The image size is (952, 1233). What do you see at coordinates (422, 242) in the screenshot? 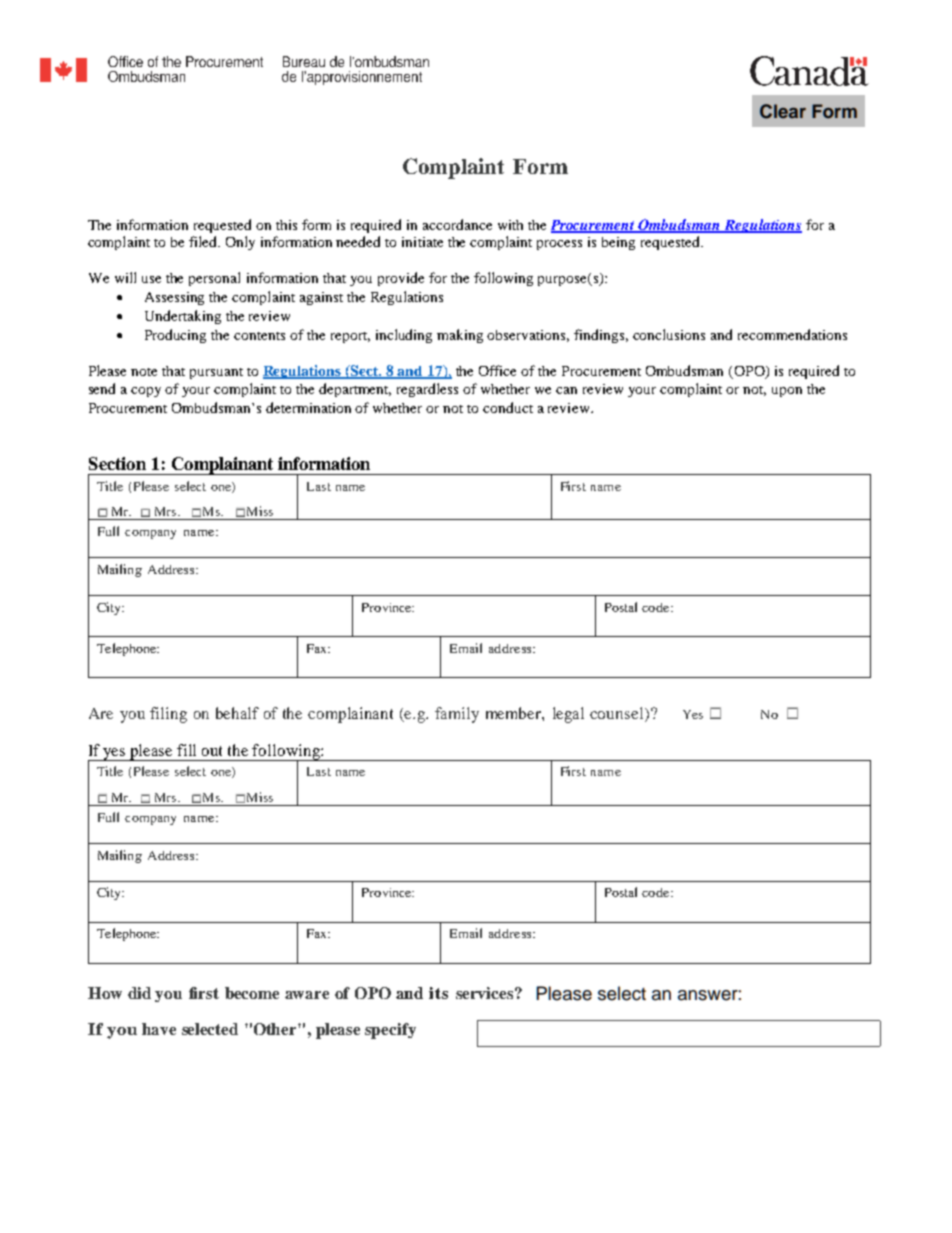
I see `initiate` at bounding box center [422, 242].
